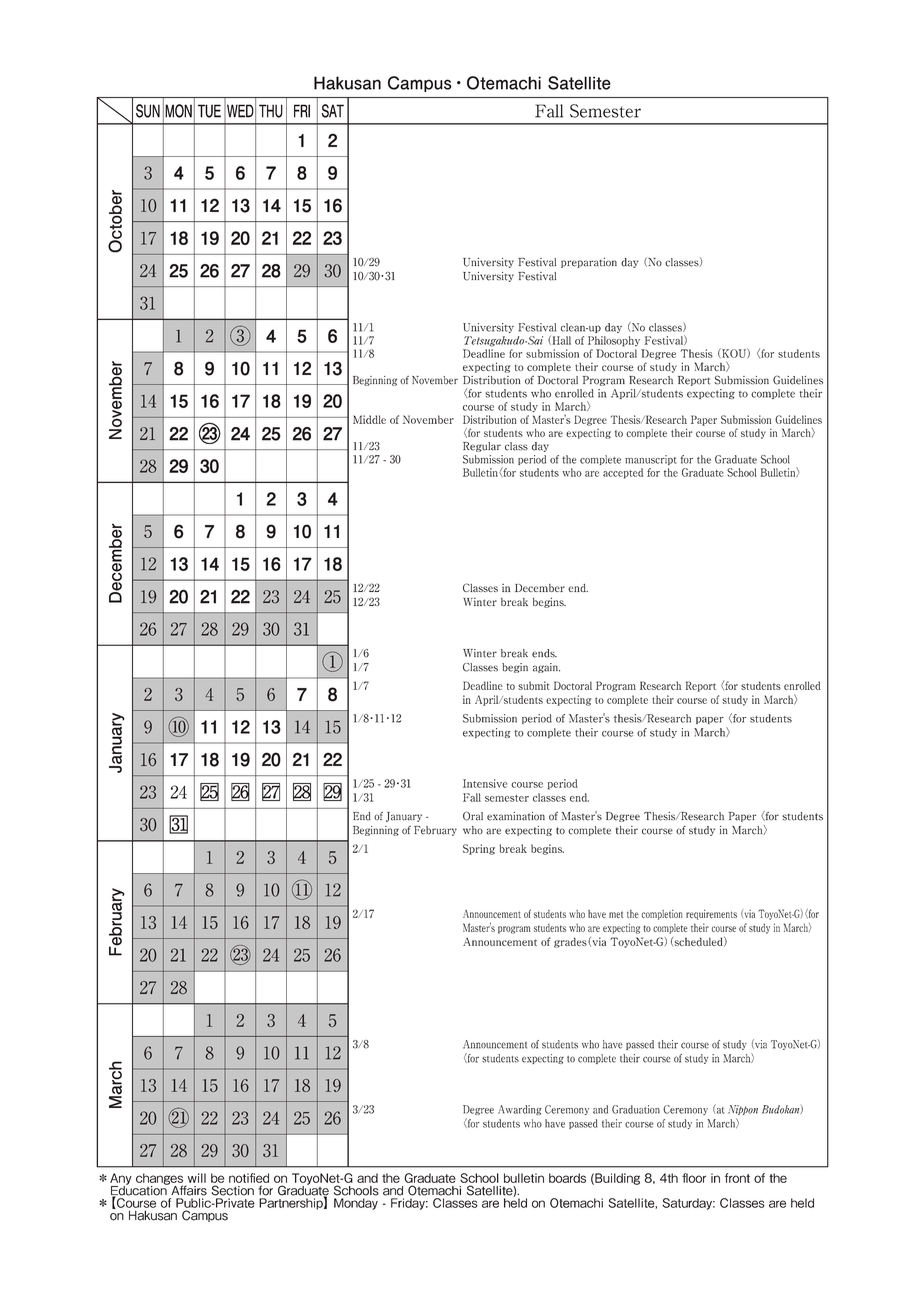 This screenshot has height=1308, width=924. Describe the element at coordinates (662, 915) in the screenshot. I see `completion` at that location.
